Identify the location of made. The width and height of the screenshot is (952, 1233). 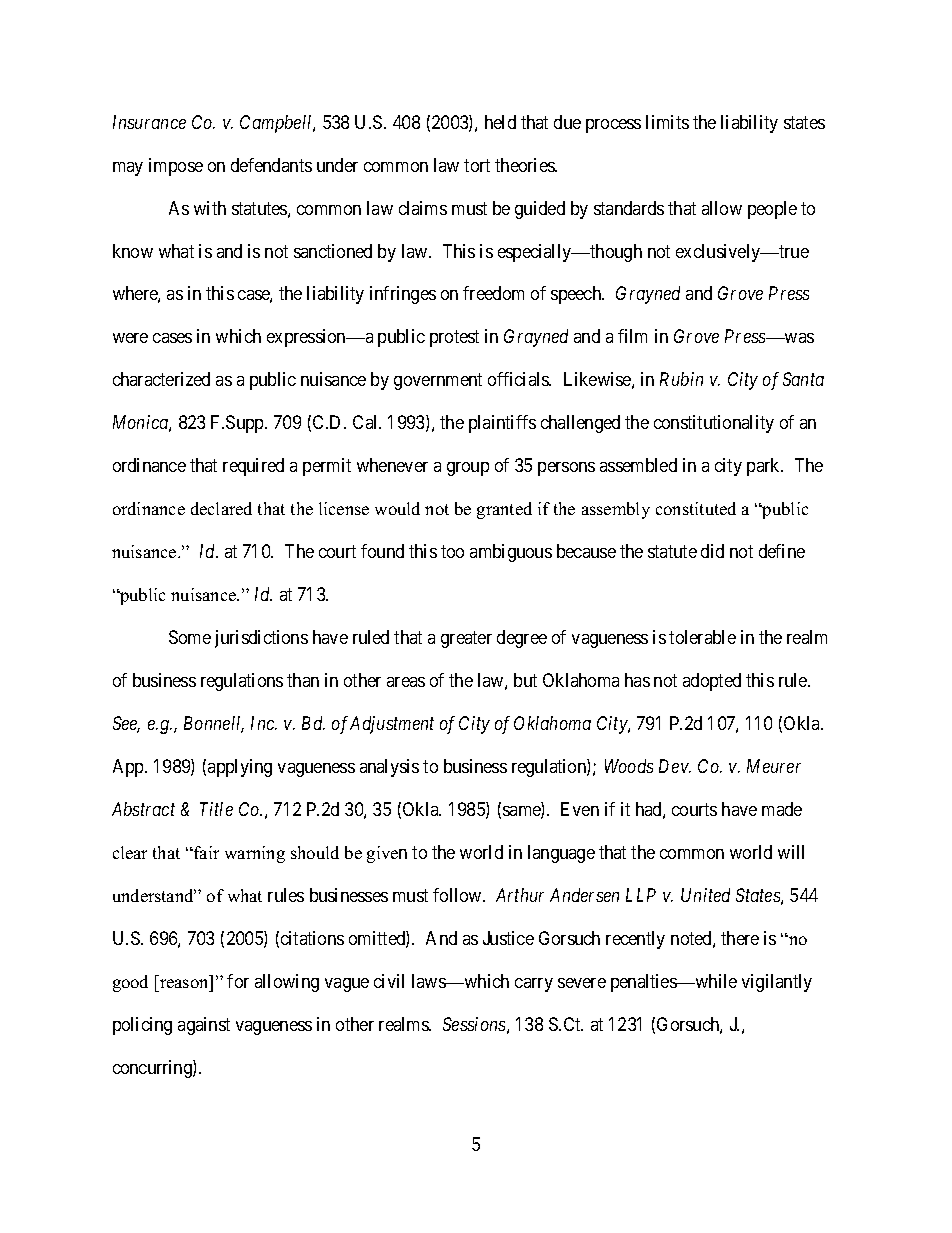
(782, 809).
